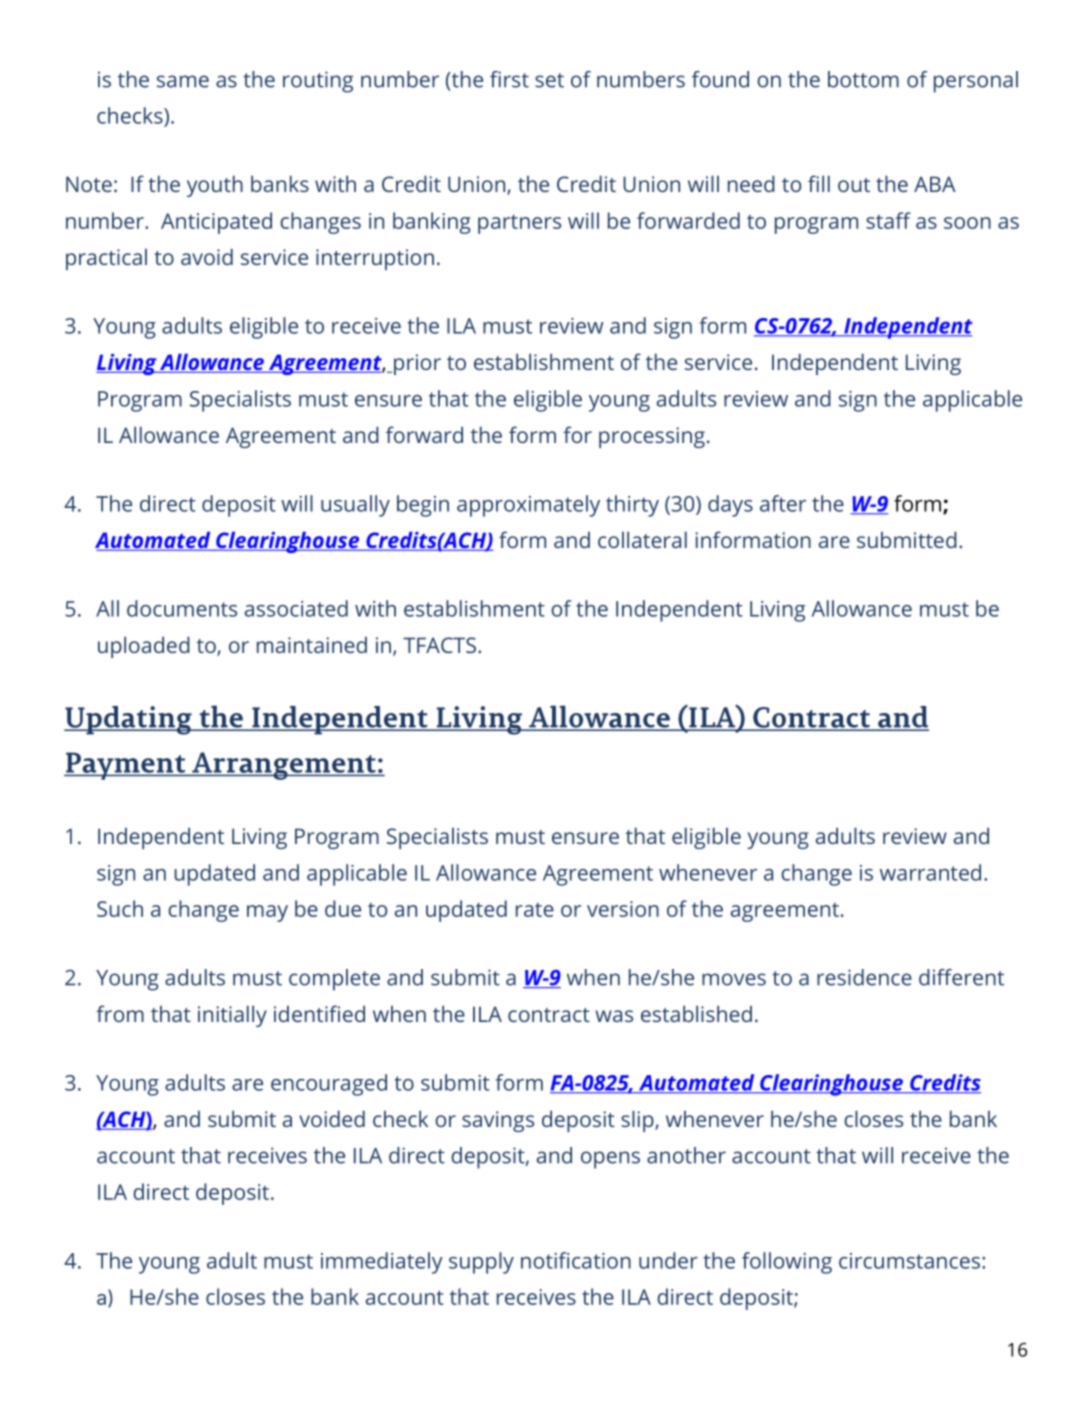  Describe the element at coordinates (312, 644) in the document. I see `maintained` at that location.
